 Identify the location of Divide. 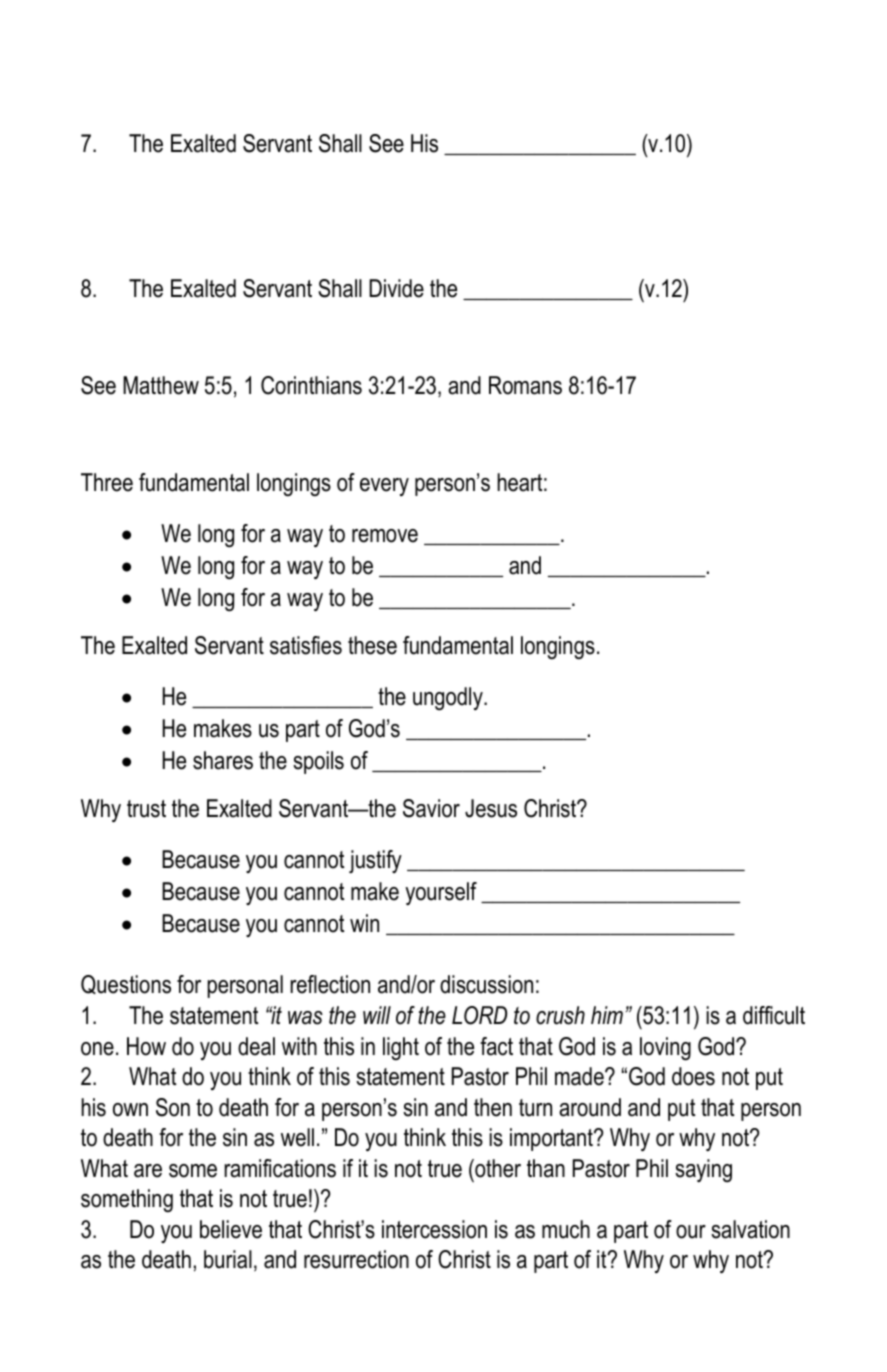
(396, 288).
